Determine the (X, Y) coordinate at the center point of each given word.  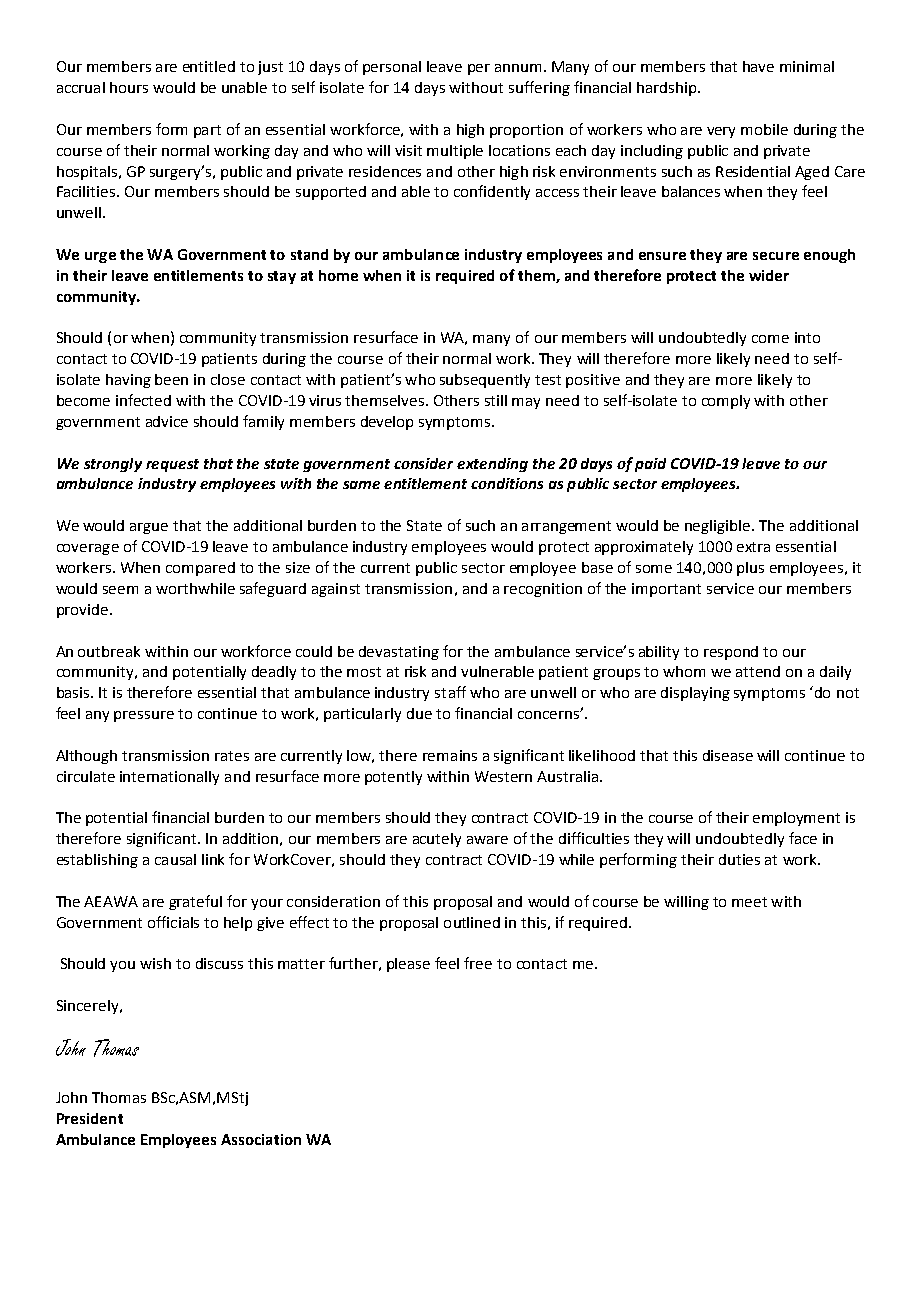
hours (129, 87)
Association (261, 1139)
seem (120, 590)
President (90, 1118)
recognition (543, 590)
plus (750, 569)
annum (518, 68)
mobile (764, 129)
